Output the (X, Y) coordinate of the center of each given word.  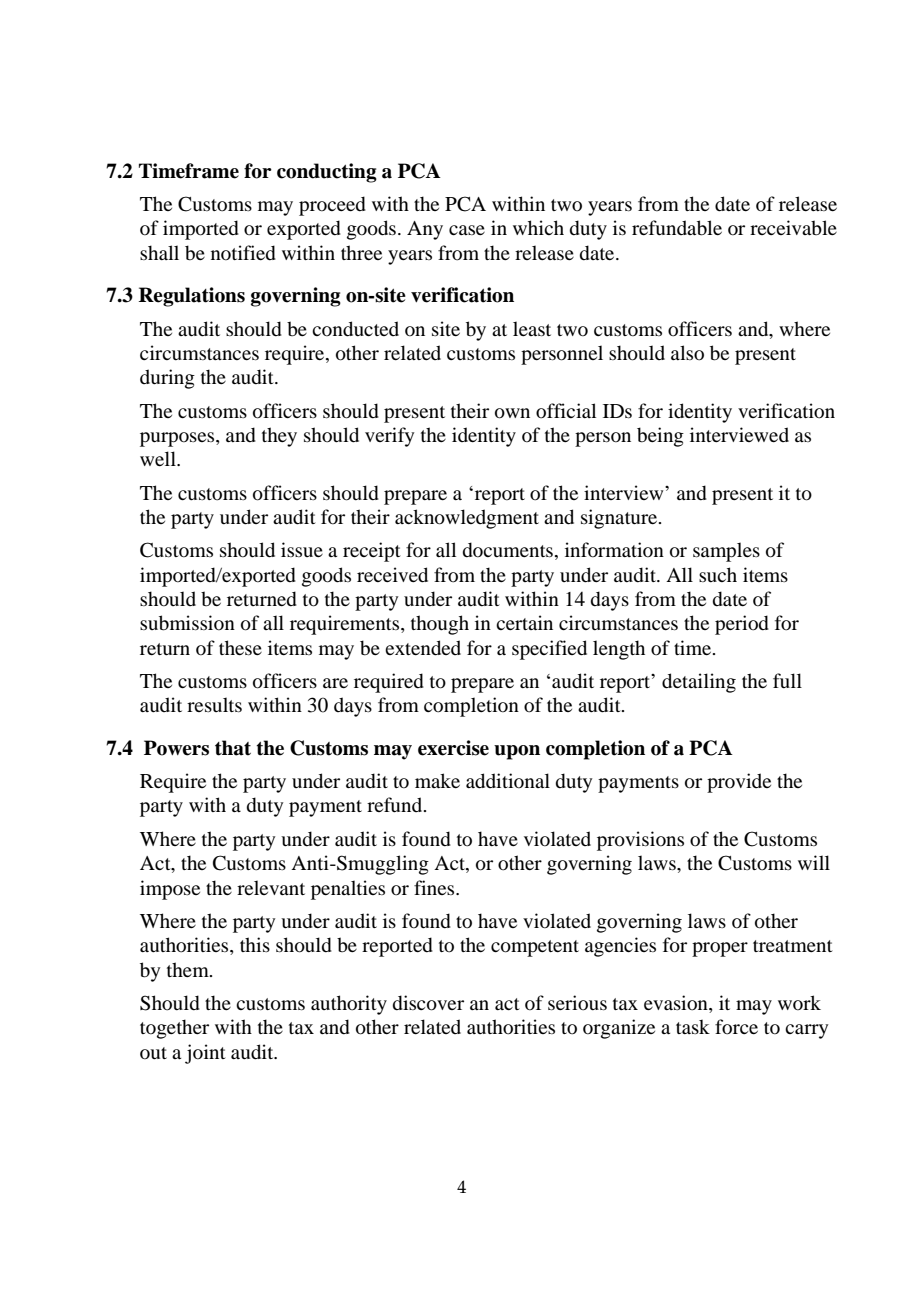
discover (428, 1003)
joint (205, 1054)
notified (243, 253)
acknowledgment (467, 519)
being (660, 437)
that (233, 748)
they (279, 437)
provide (739, 783)
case (467, 230)
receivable (793, 227)
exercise (453, 748)
